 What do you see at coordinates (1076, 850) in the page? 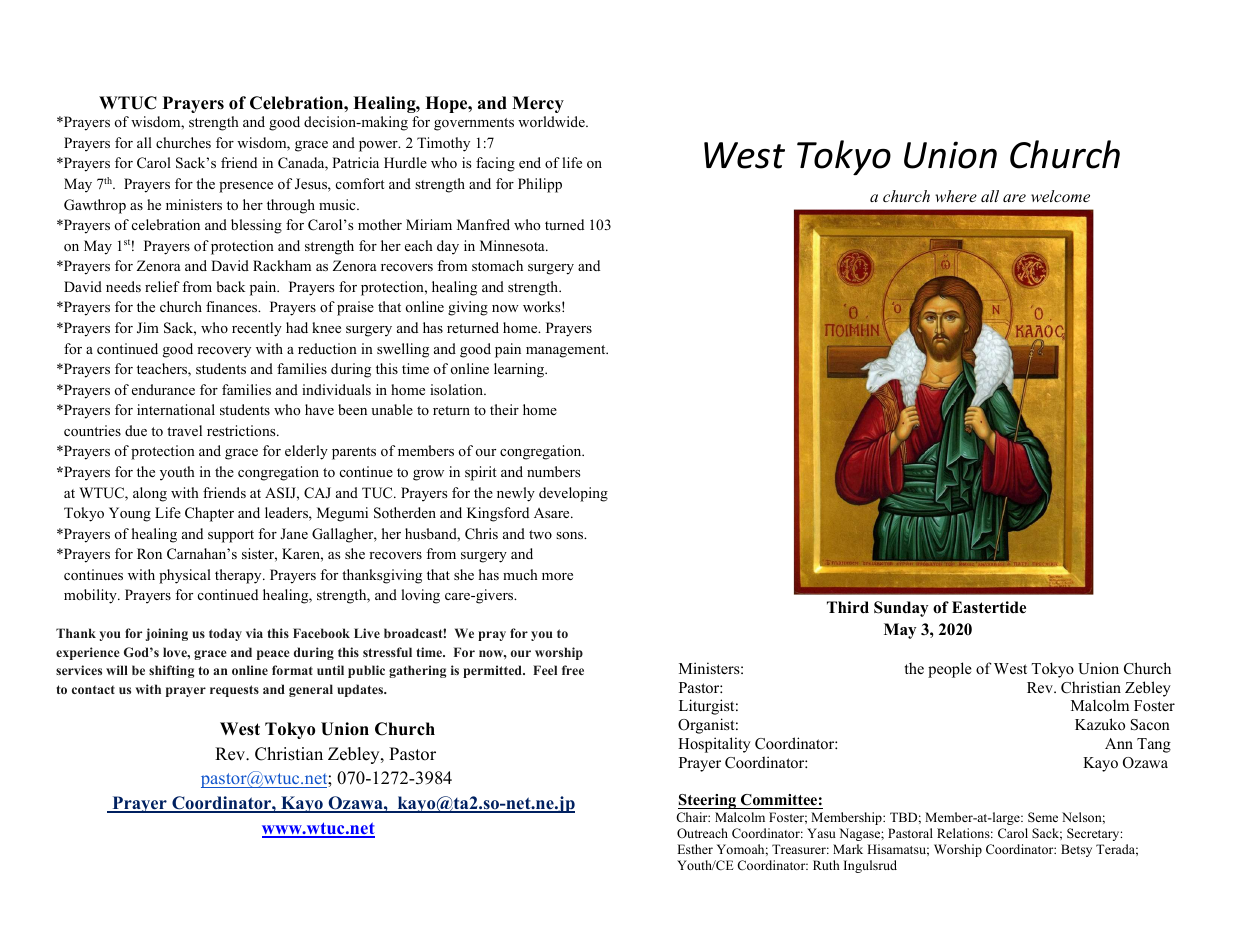
I see `Betsy` at bounding box center [1076, 850].
